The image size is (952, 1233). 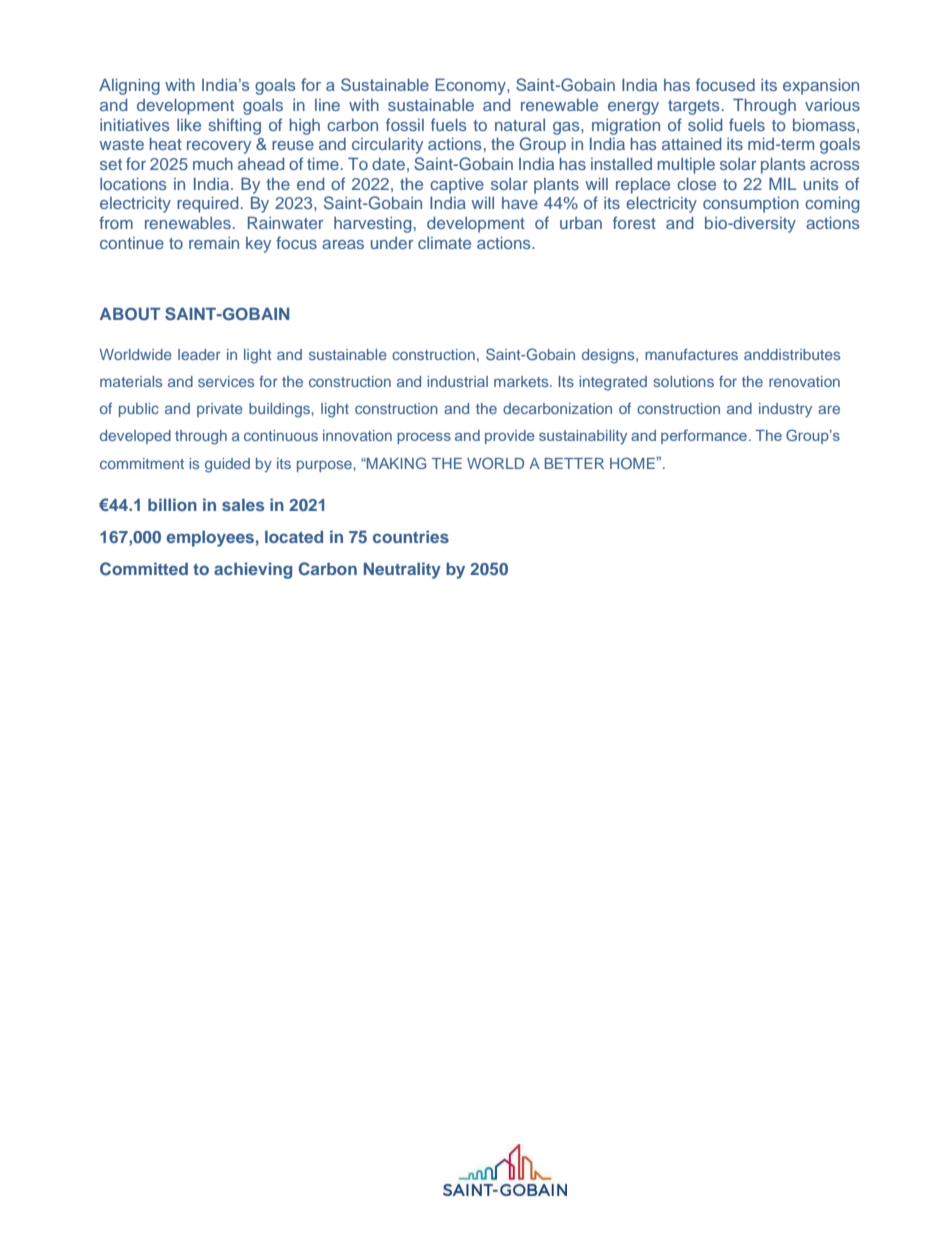 I want to click on manufactures, so click(x=691, y=354).
